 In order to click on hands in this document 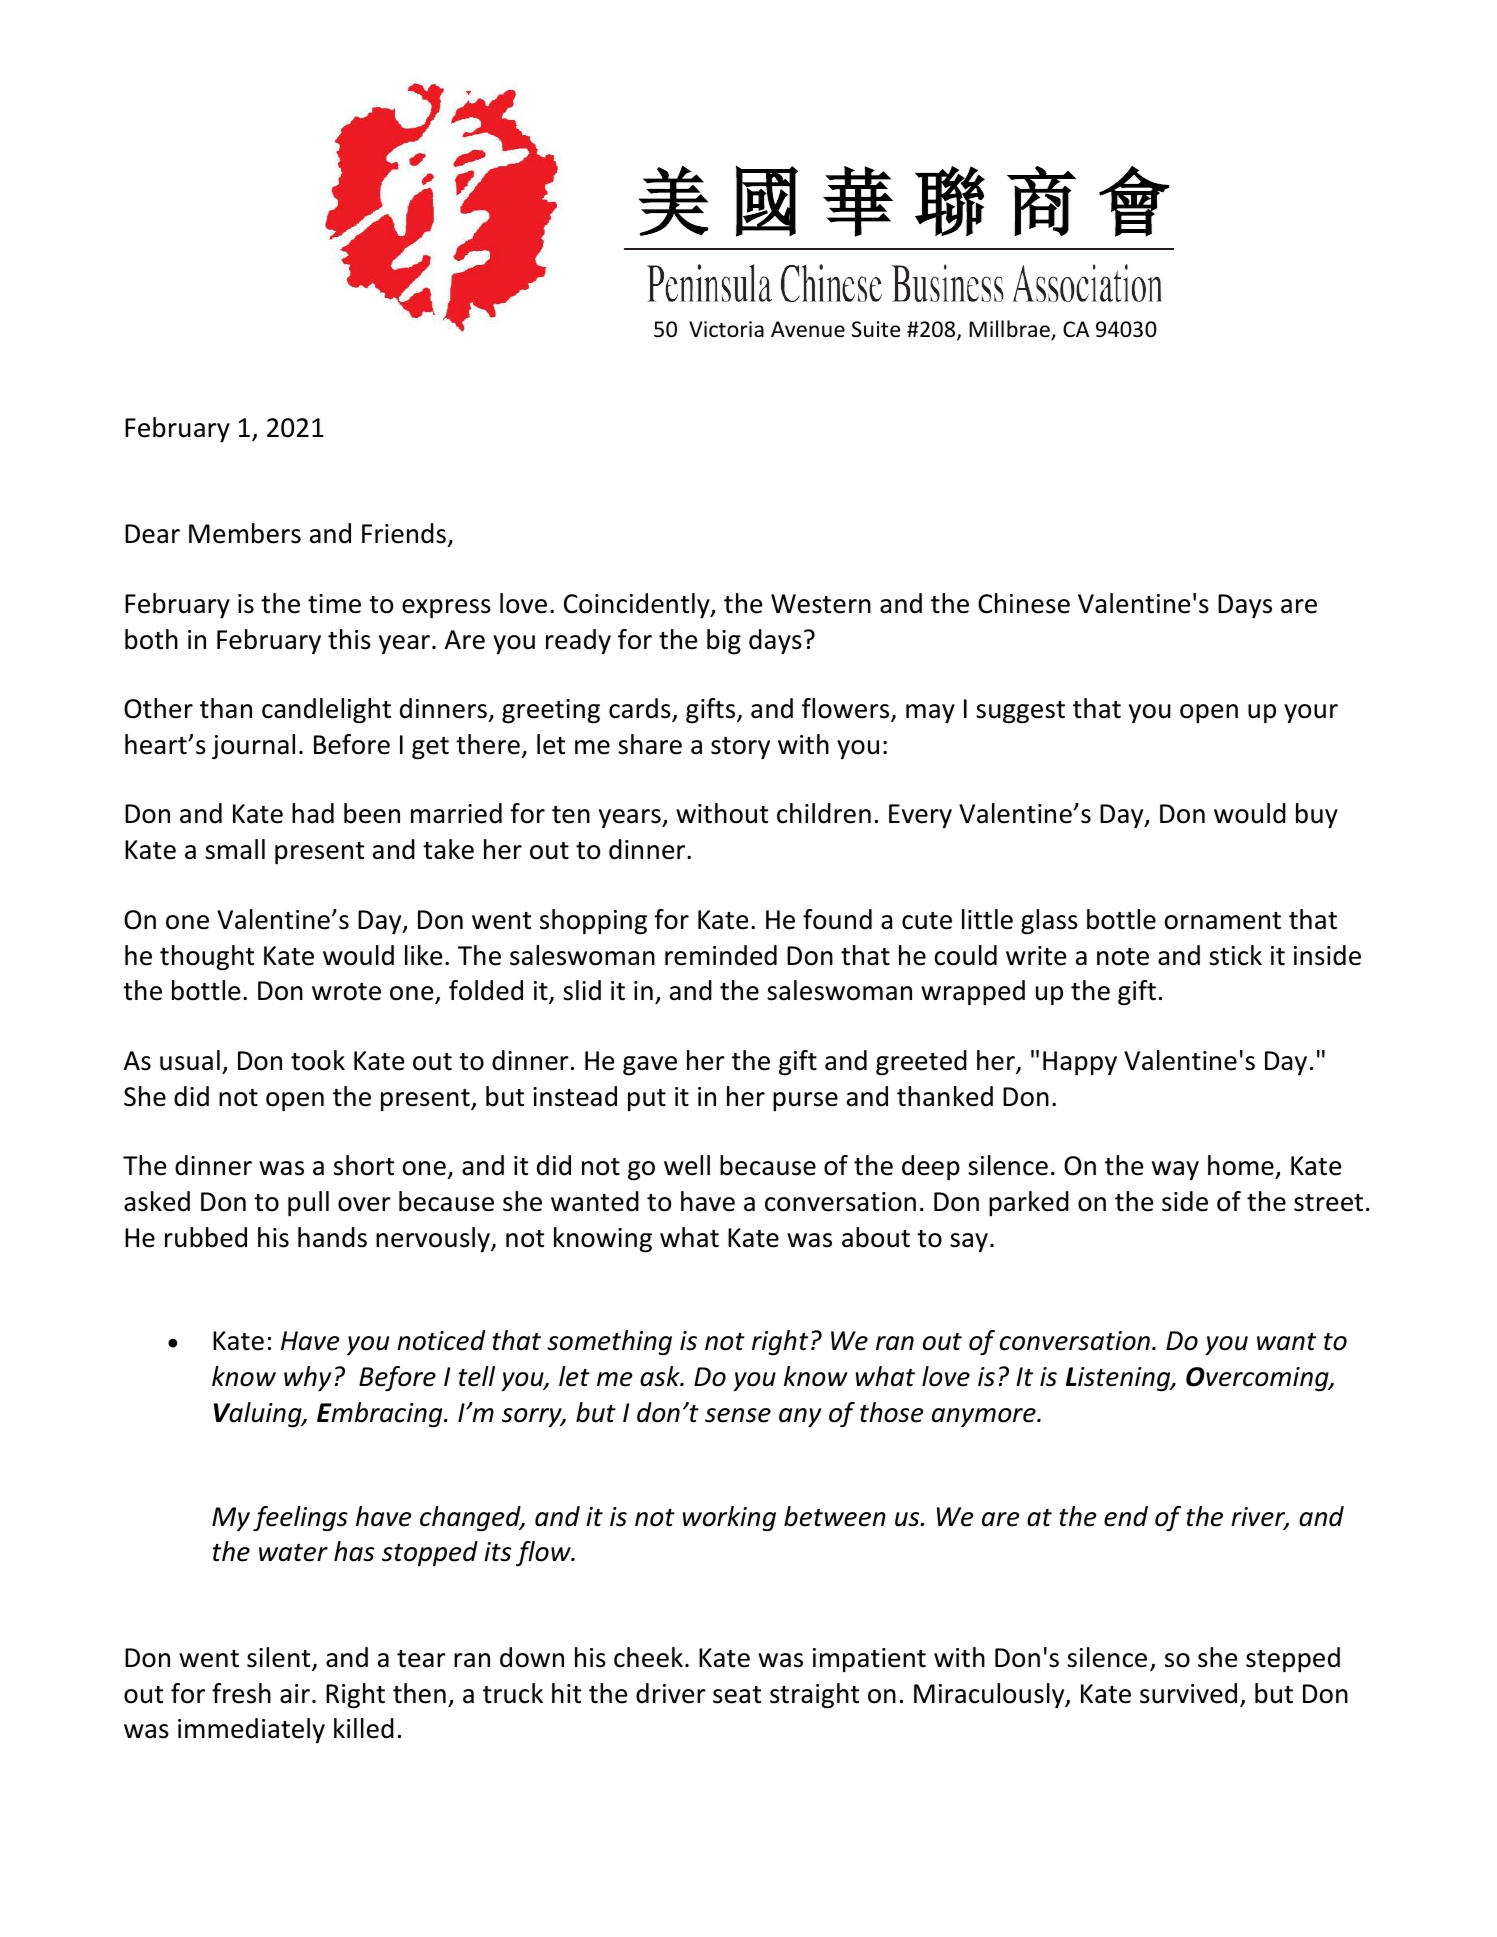, I will do `click(332, 1237)`.
